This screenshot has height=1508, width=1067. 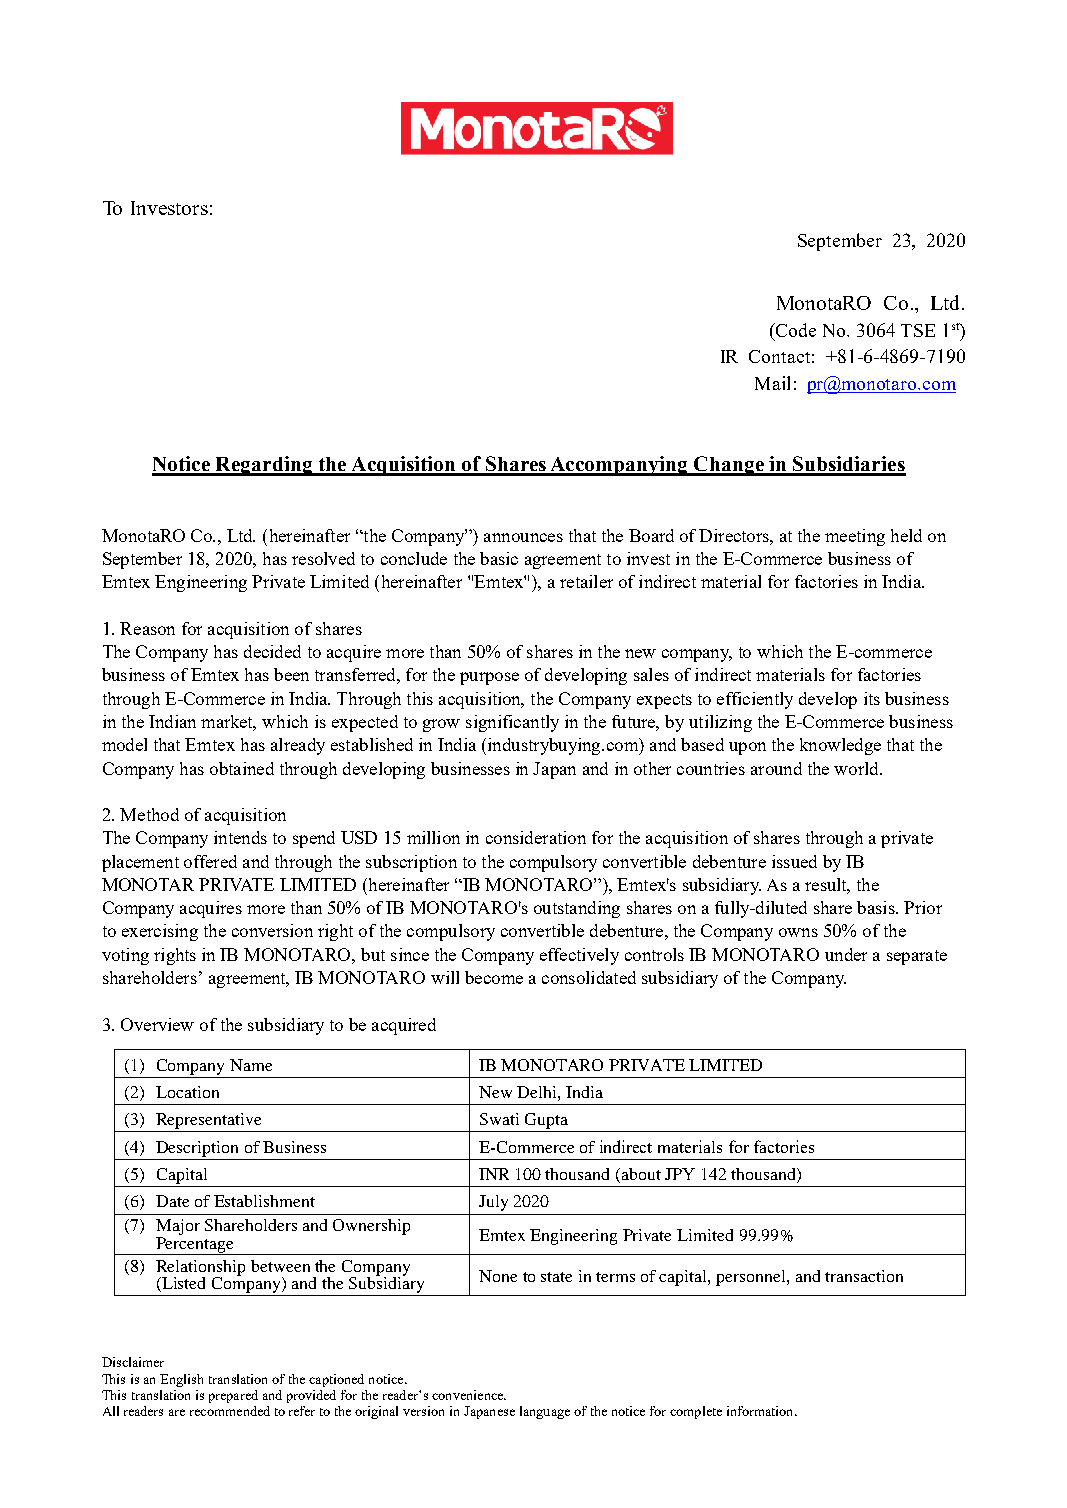 I want to click on Regarding, so click(x=264, y=466).
